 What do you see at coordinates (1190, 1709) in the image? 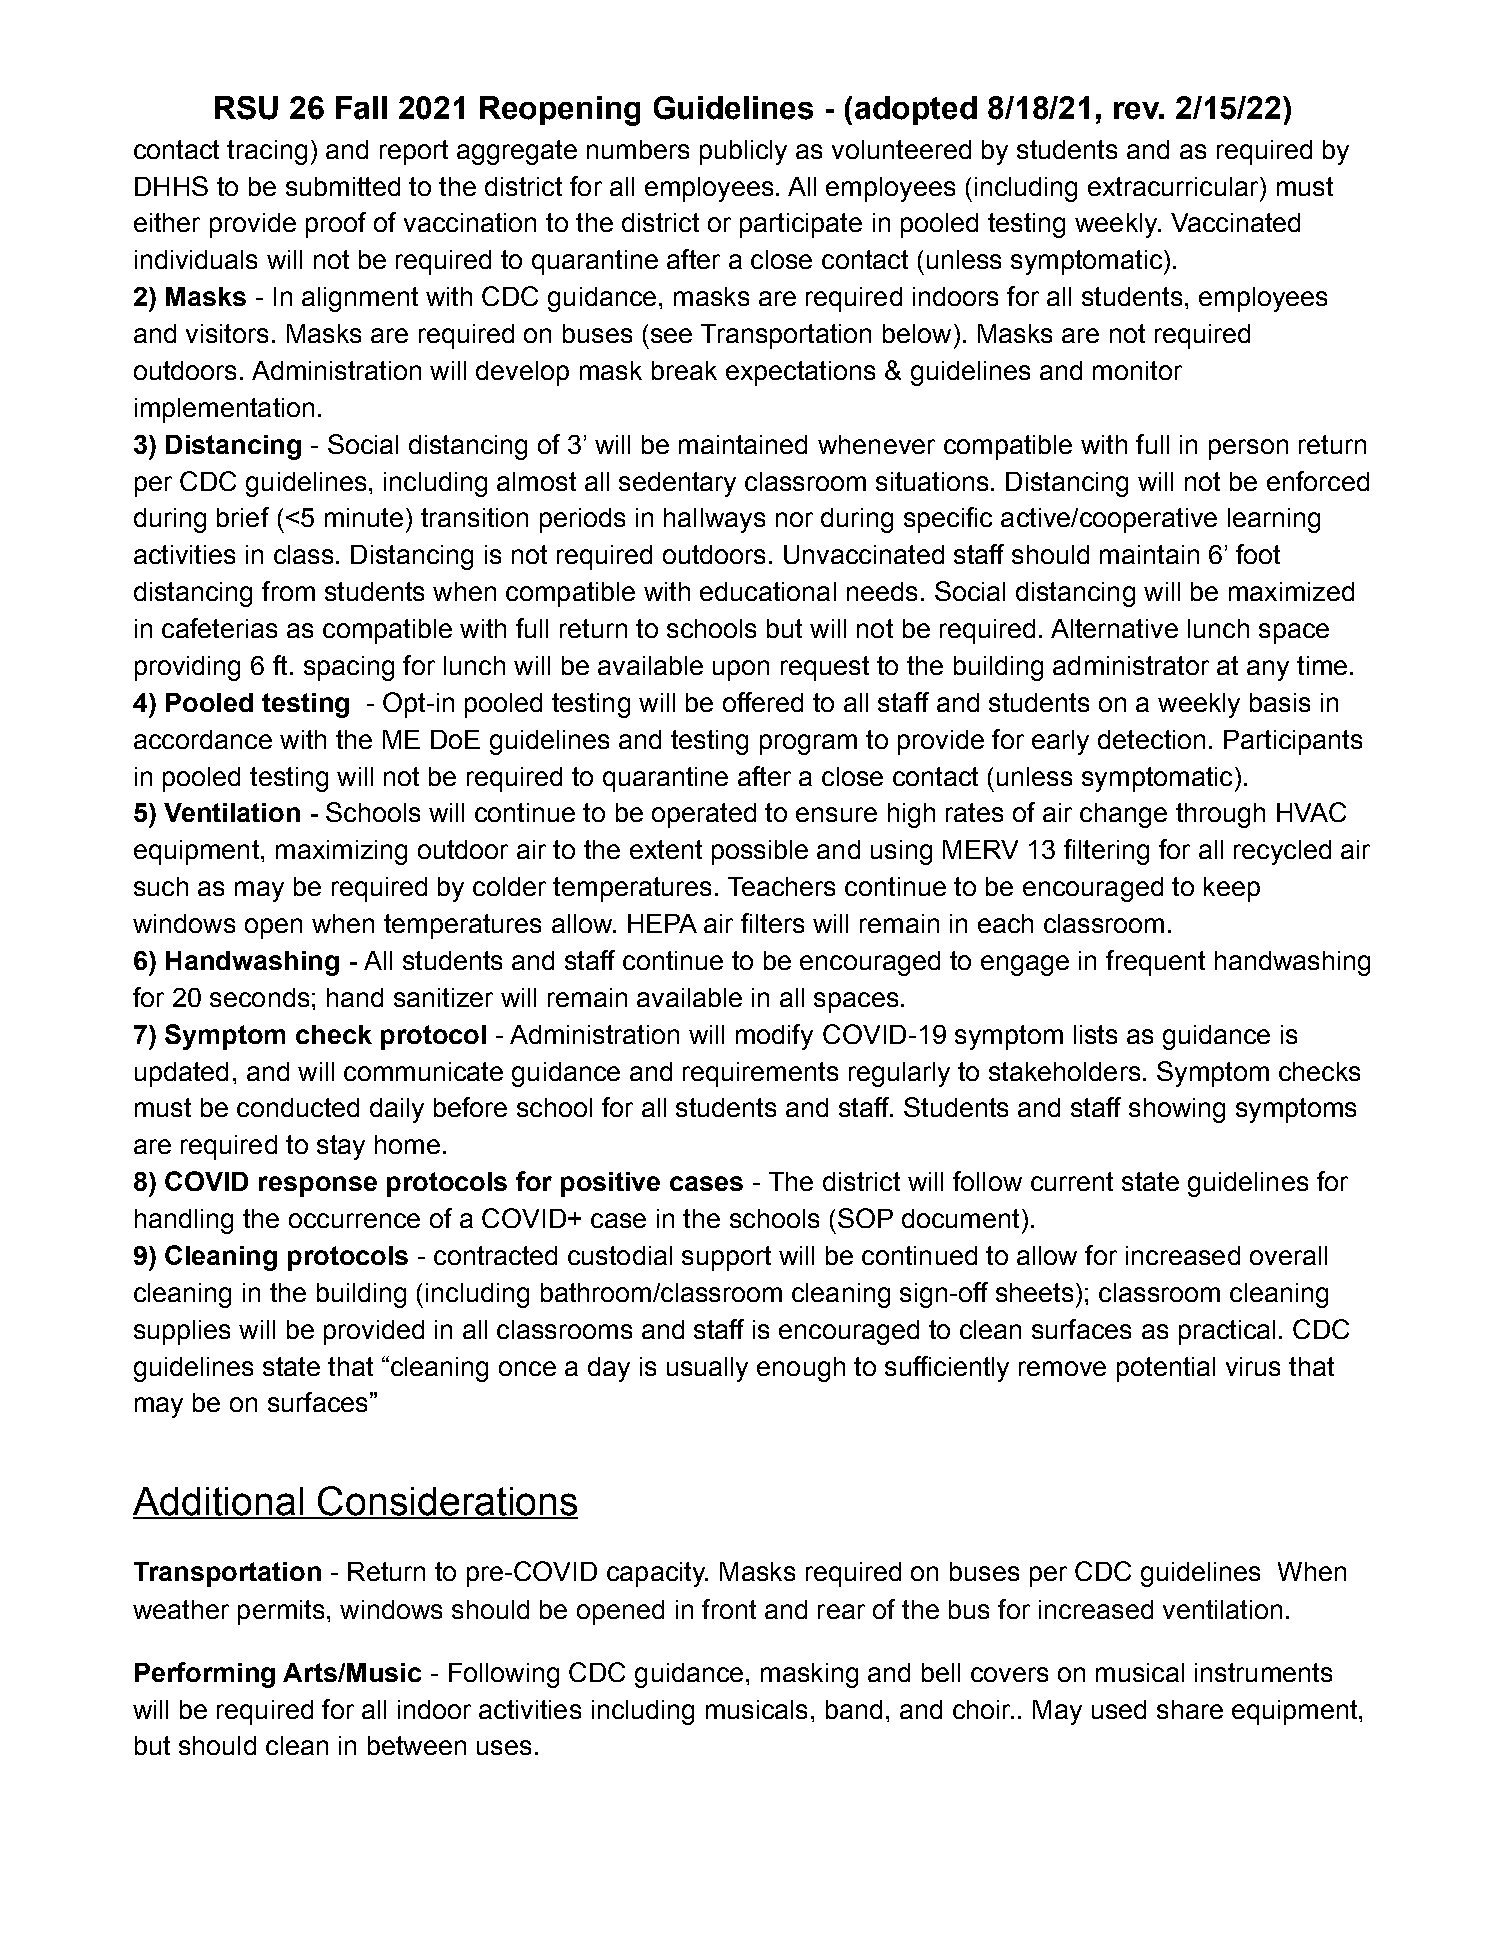
I see `share` at bounding box center [1190, 1709].
